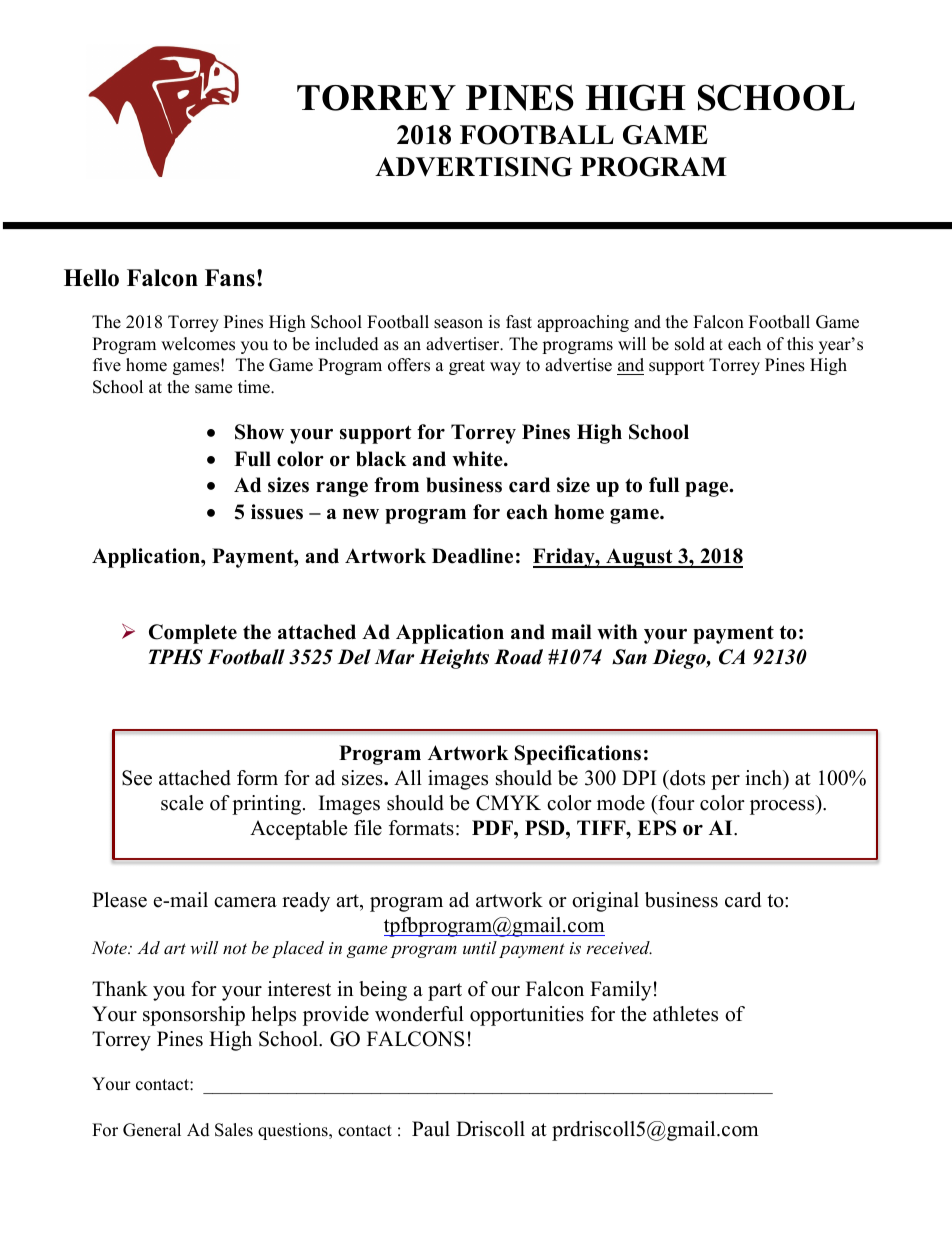 The image size is (952, 1233). What do you see at coordinates (152, 1130) in the screenshot?
I see `General` at bounding box center [152, 1130].
